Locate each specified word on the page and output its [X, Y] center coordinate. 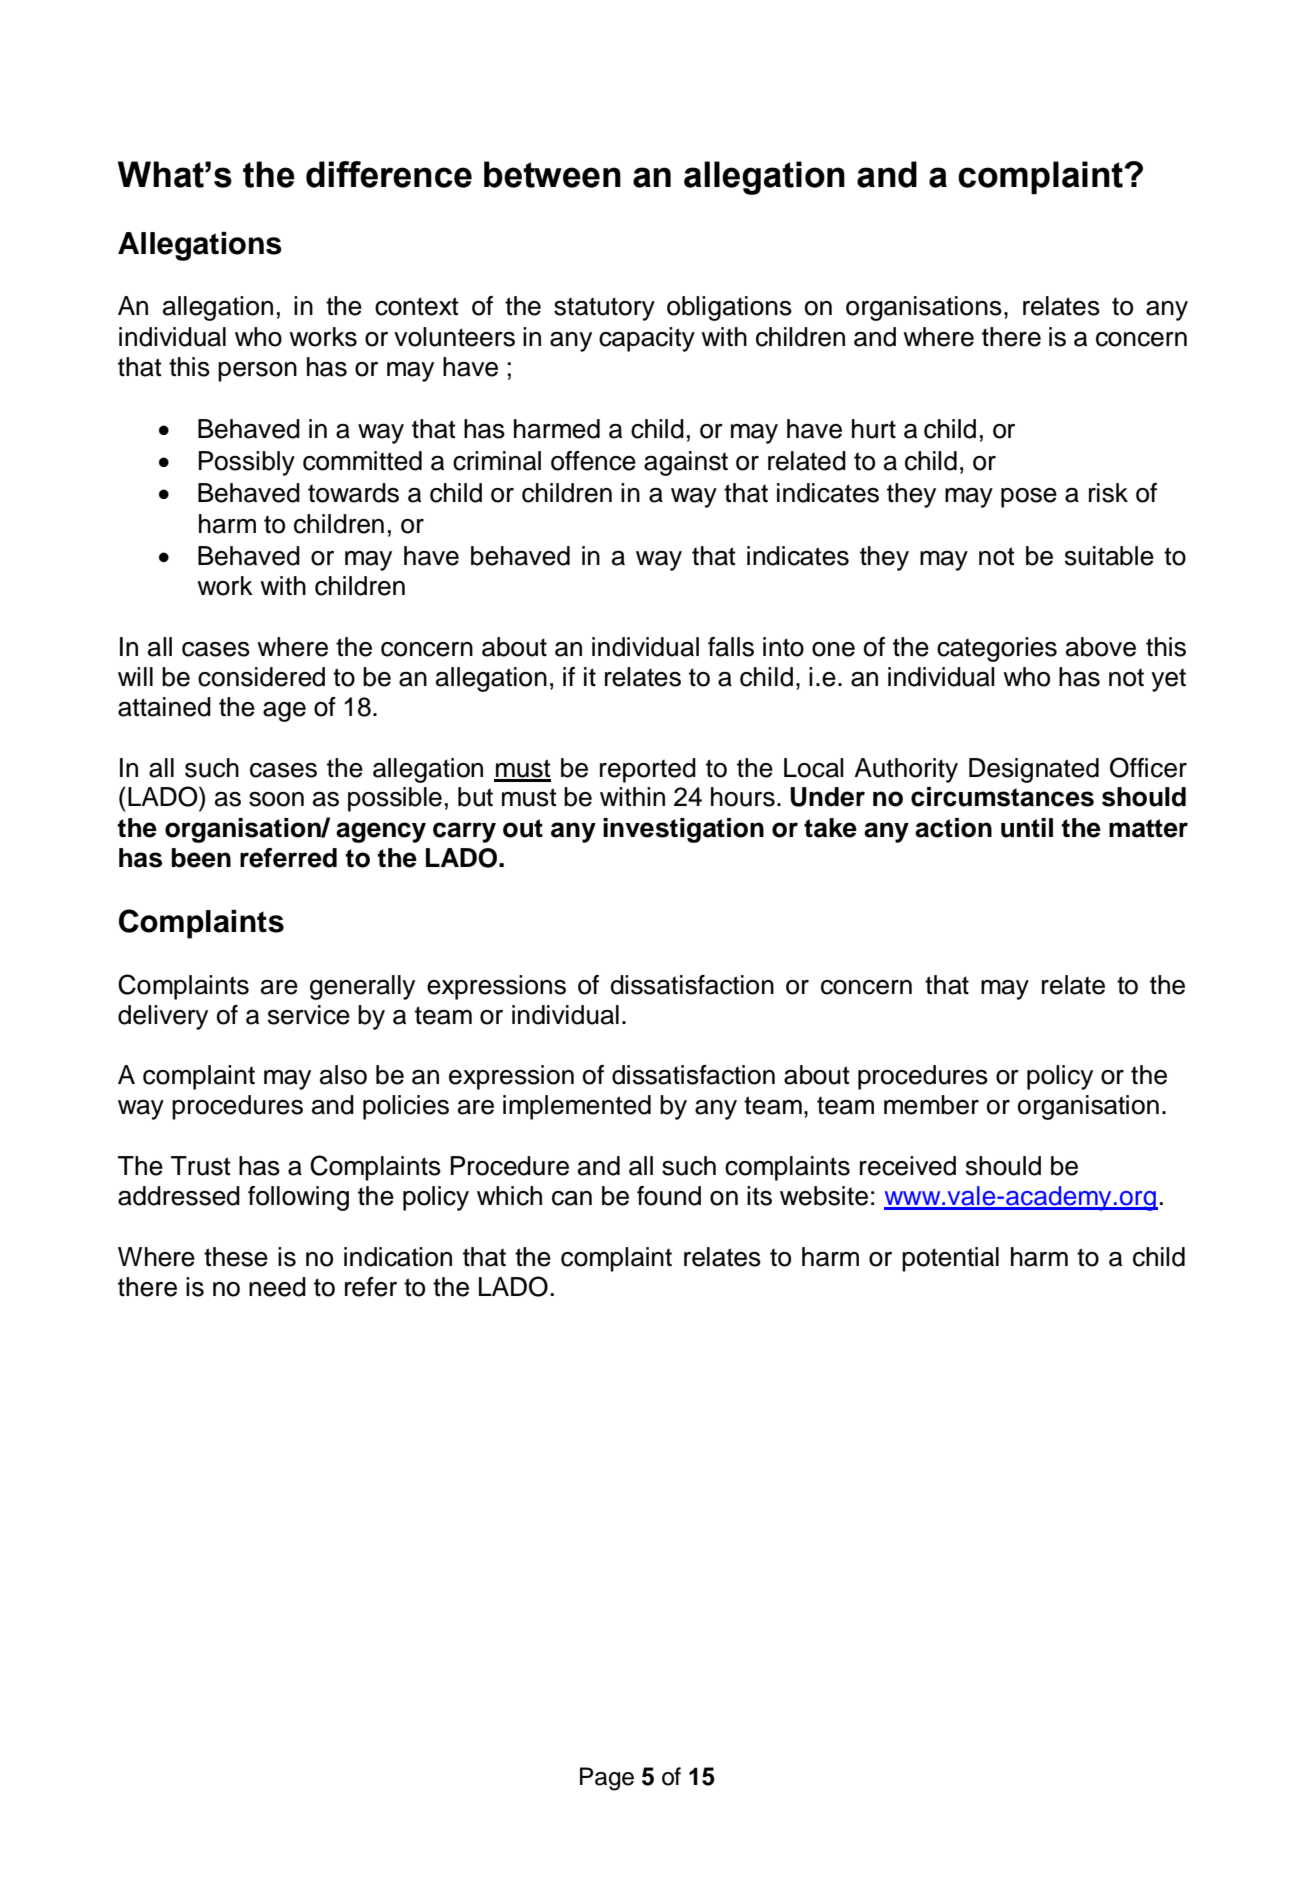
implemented [577, 1107]
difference [389, 174]
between [552, 174]
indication [398, 1257]
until [1027, 828]
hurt [874, 429]
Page [607, 1779]
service [309, 1015]
